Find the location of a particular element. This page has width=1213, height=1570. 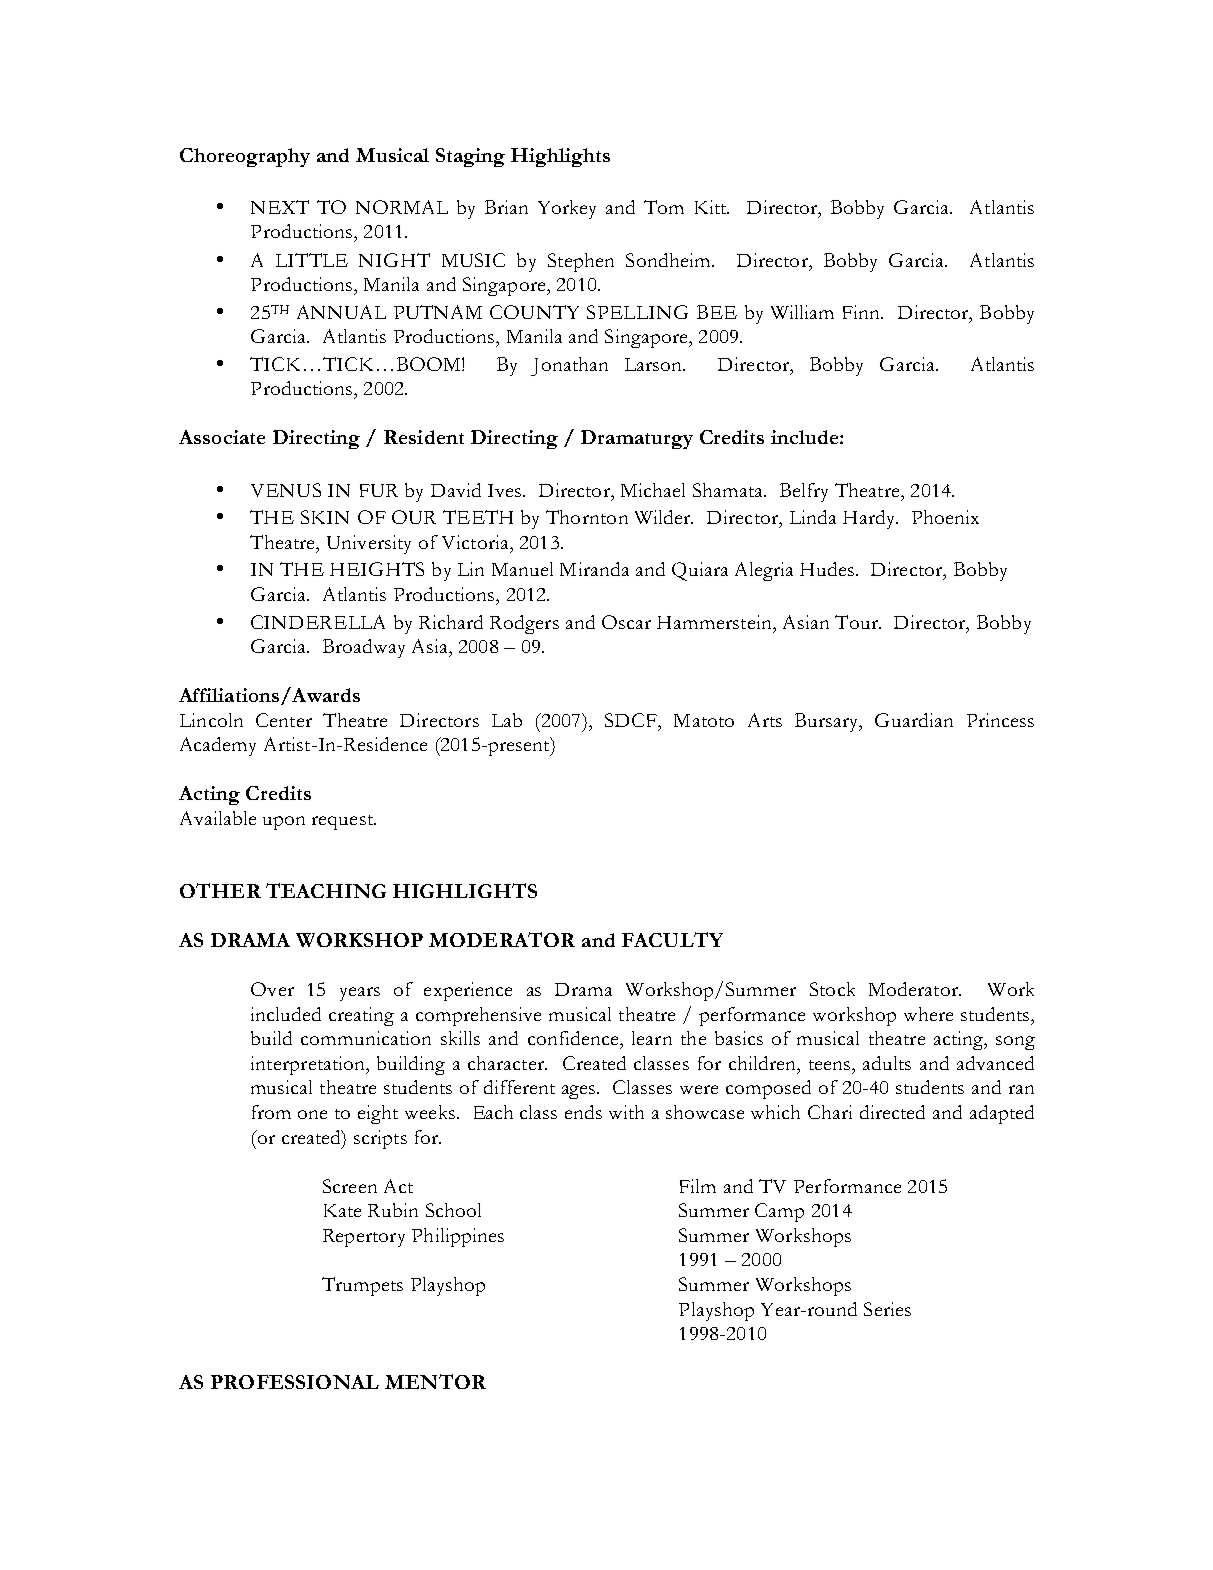

learn is located at coordinates (652, 1038).
